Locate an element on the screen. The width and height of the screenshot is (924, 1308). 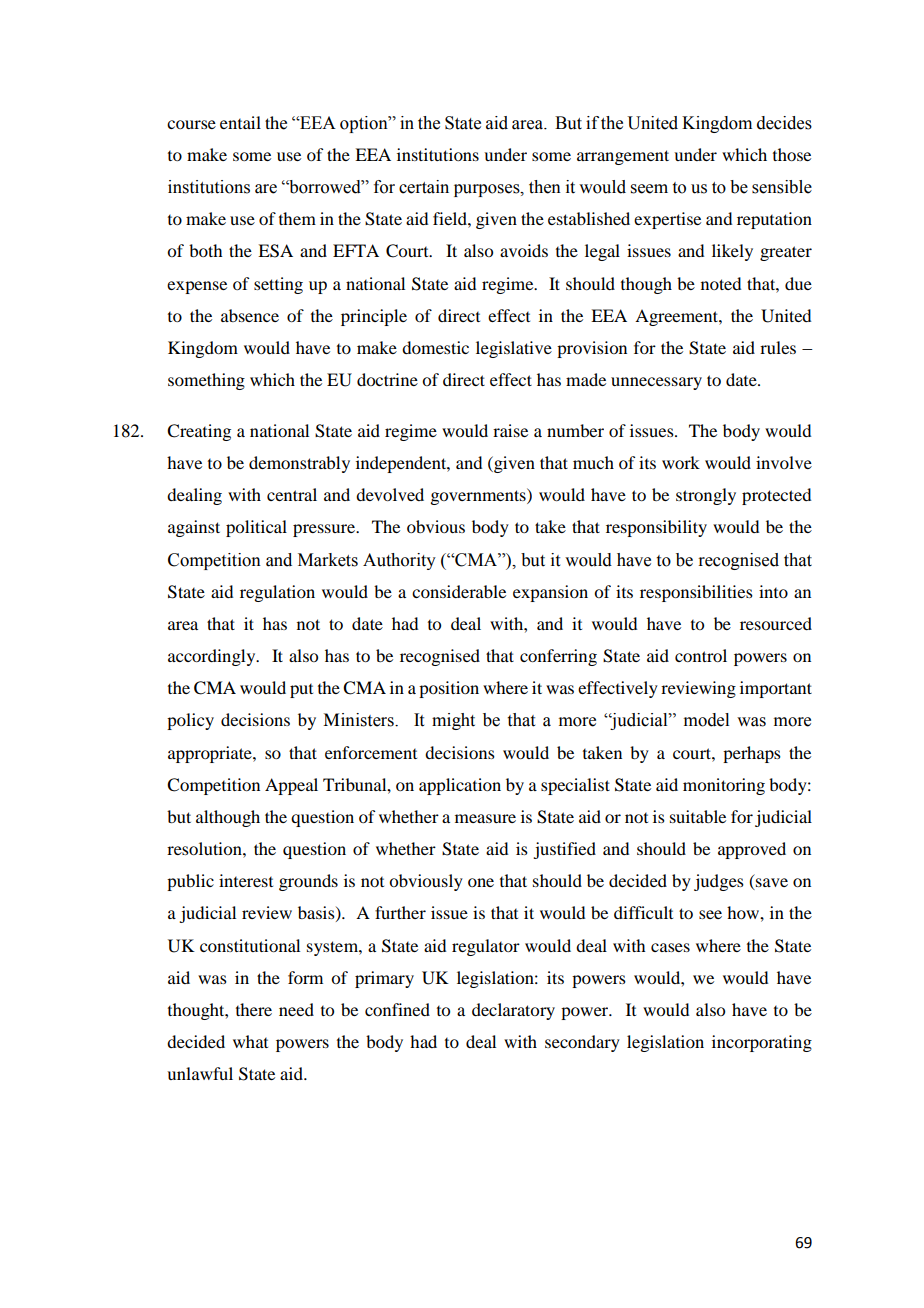
legislative is located at coordinates (514, 349).
